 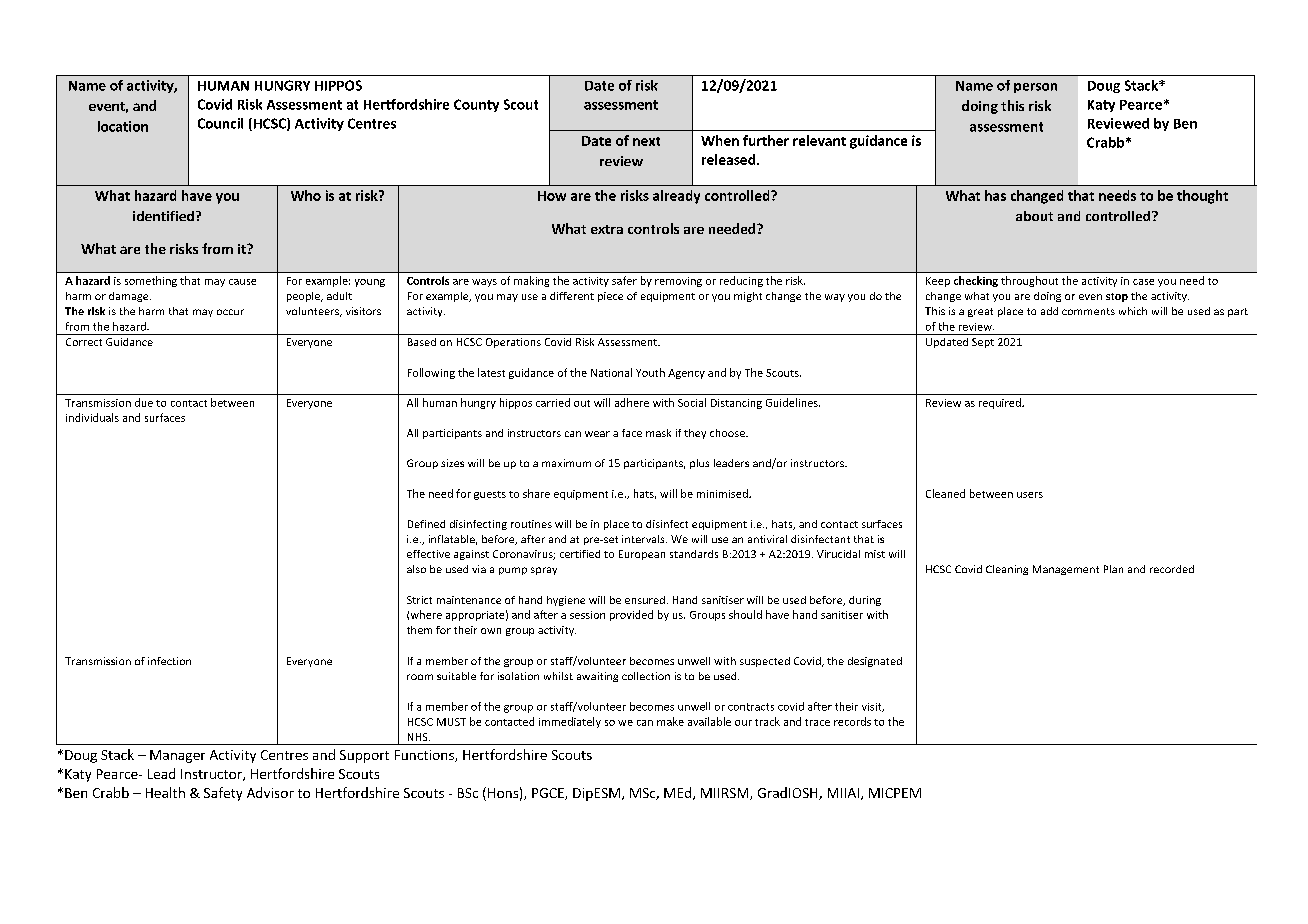 What do you see at coordinates (177, 756) in the screenshot?
I see `Manager` at bounding box center [177, 756].
